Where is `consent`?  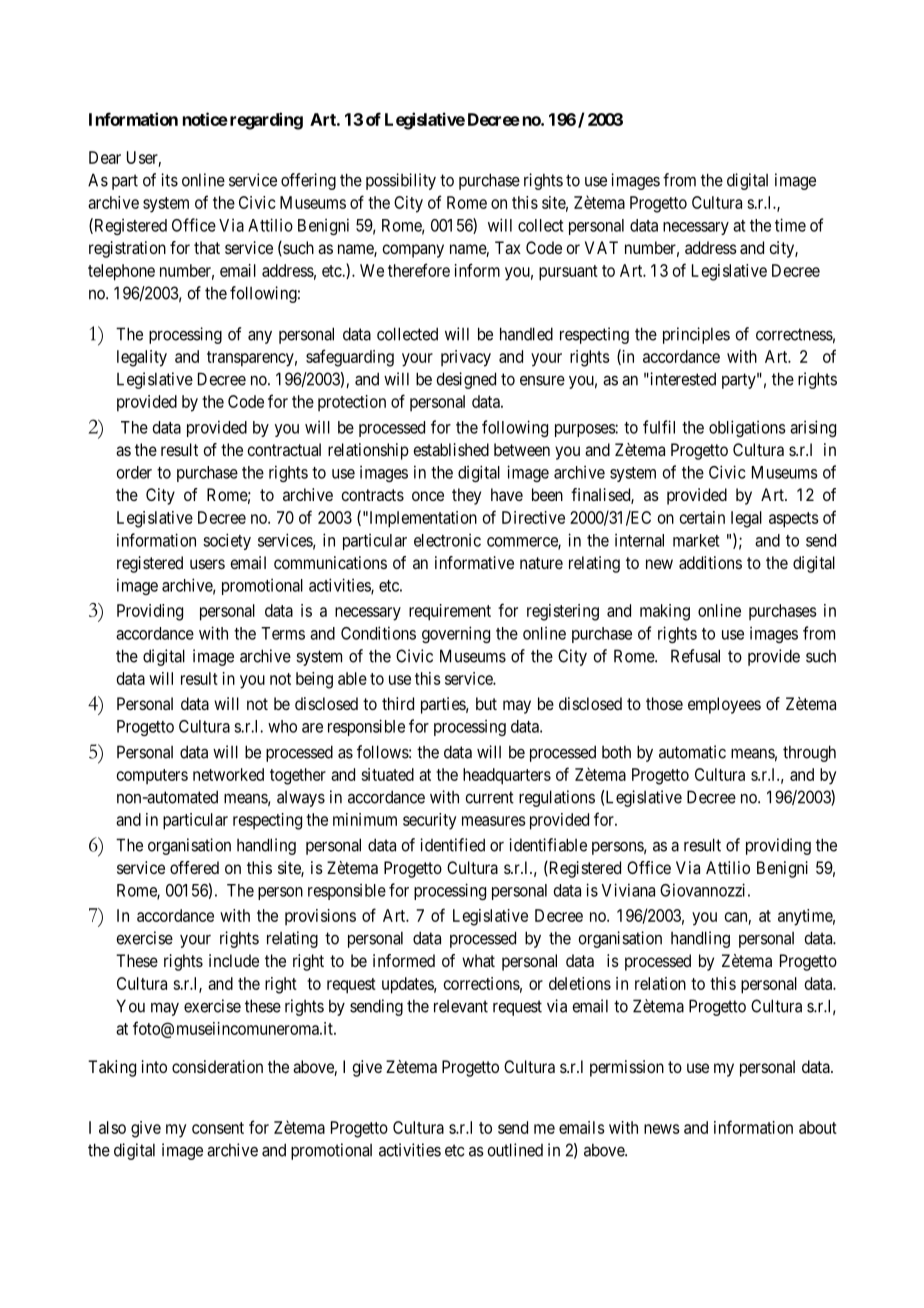 consent is located at coordinates (218, 1128).
